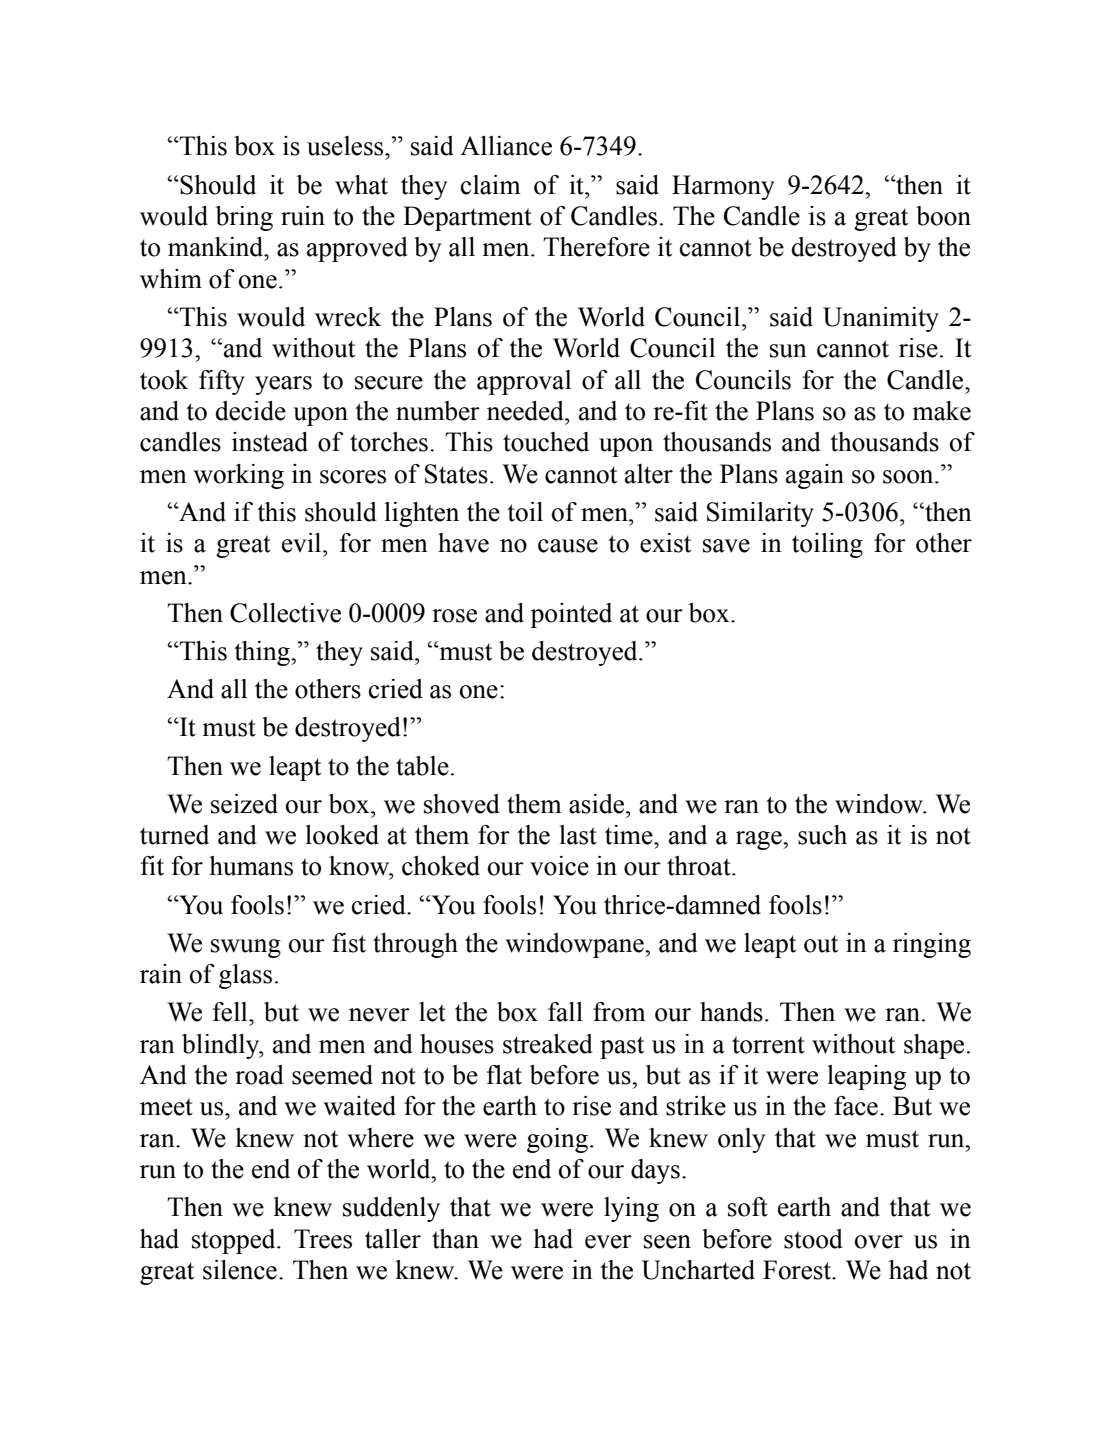 This page has height=1440, width=1112. I want to click on lying, so click(631, 1209).
